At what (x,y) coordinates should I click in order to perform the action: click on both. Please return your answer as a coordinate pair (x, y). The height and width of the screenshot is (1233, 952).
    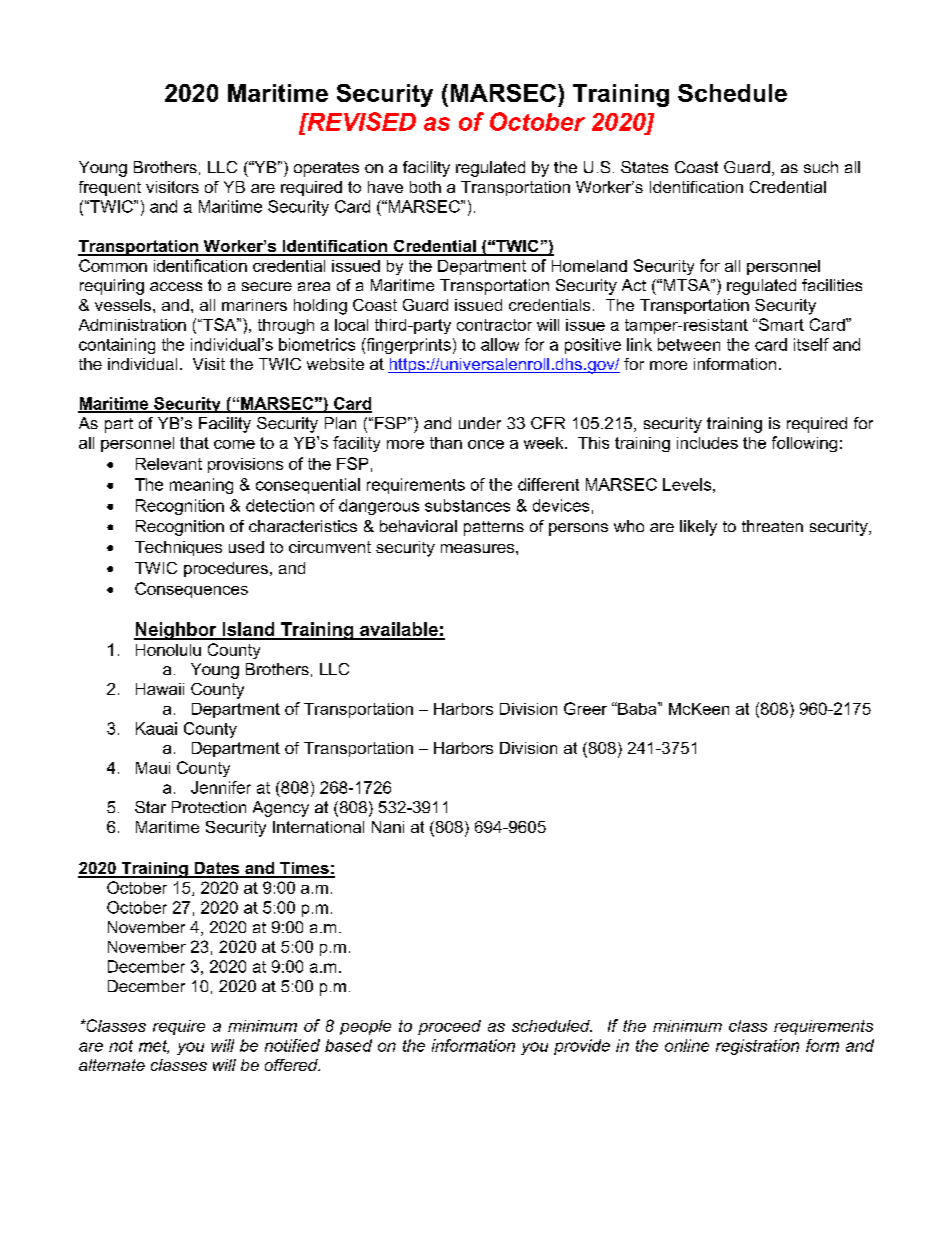
    Looking at the image, I should click on (425, 187).
